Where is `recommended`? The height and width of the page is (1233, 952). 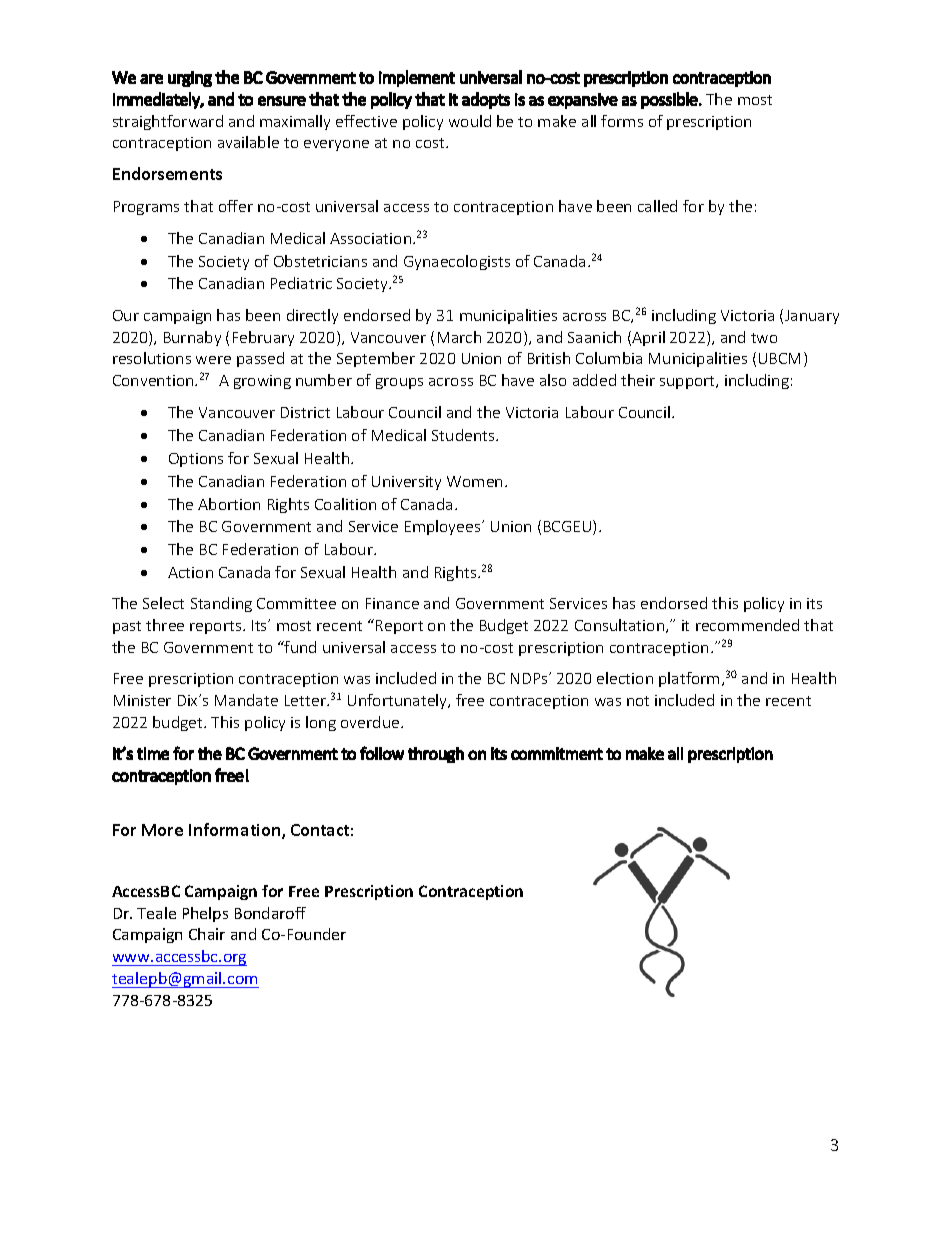
recommended is located at coordinates (747, 625).
